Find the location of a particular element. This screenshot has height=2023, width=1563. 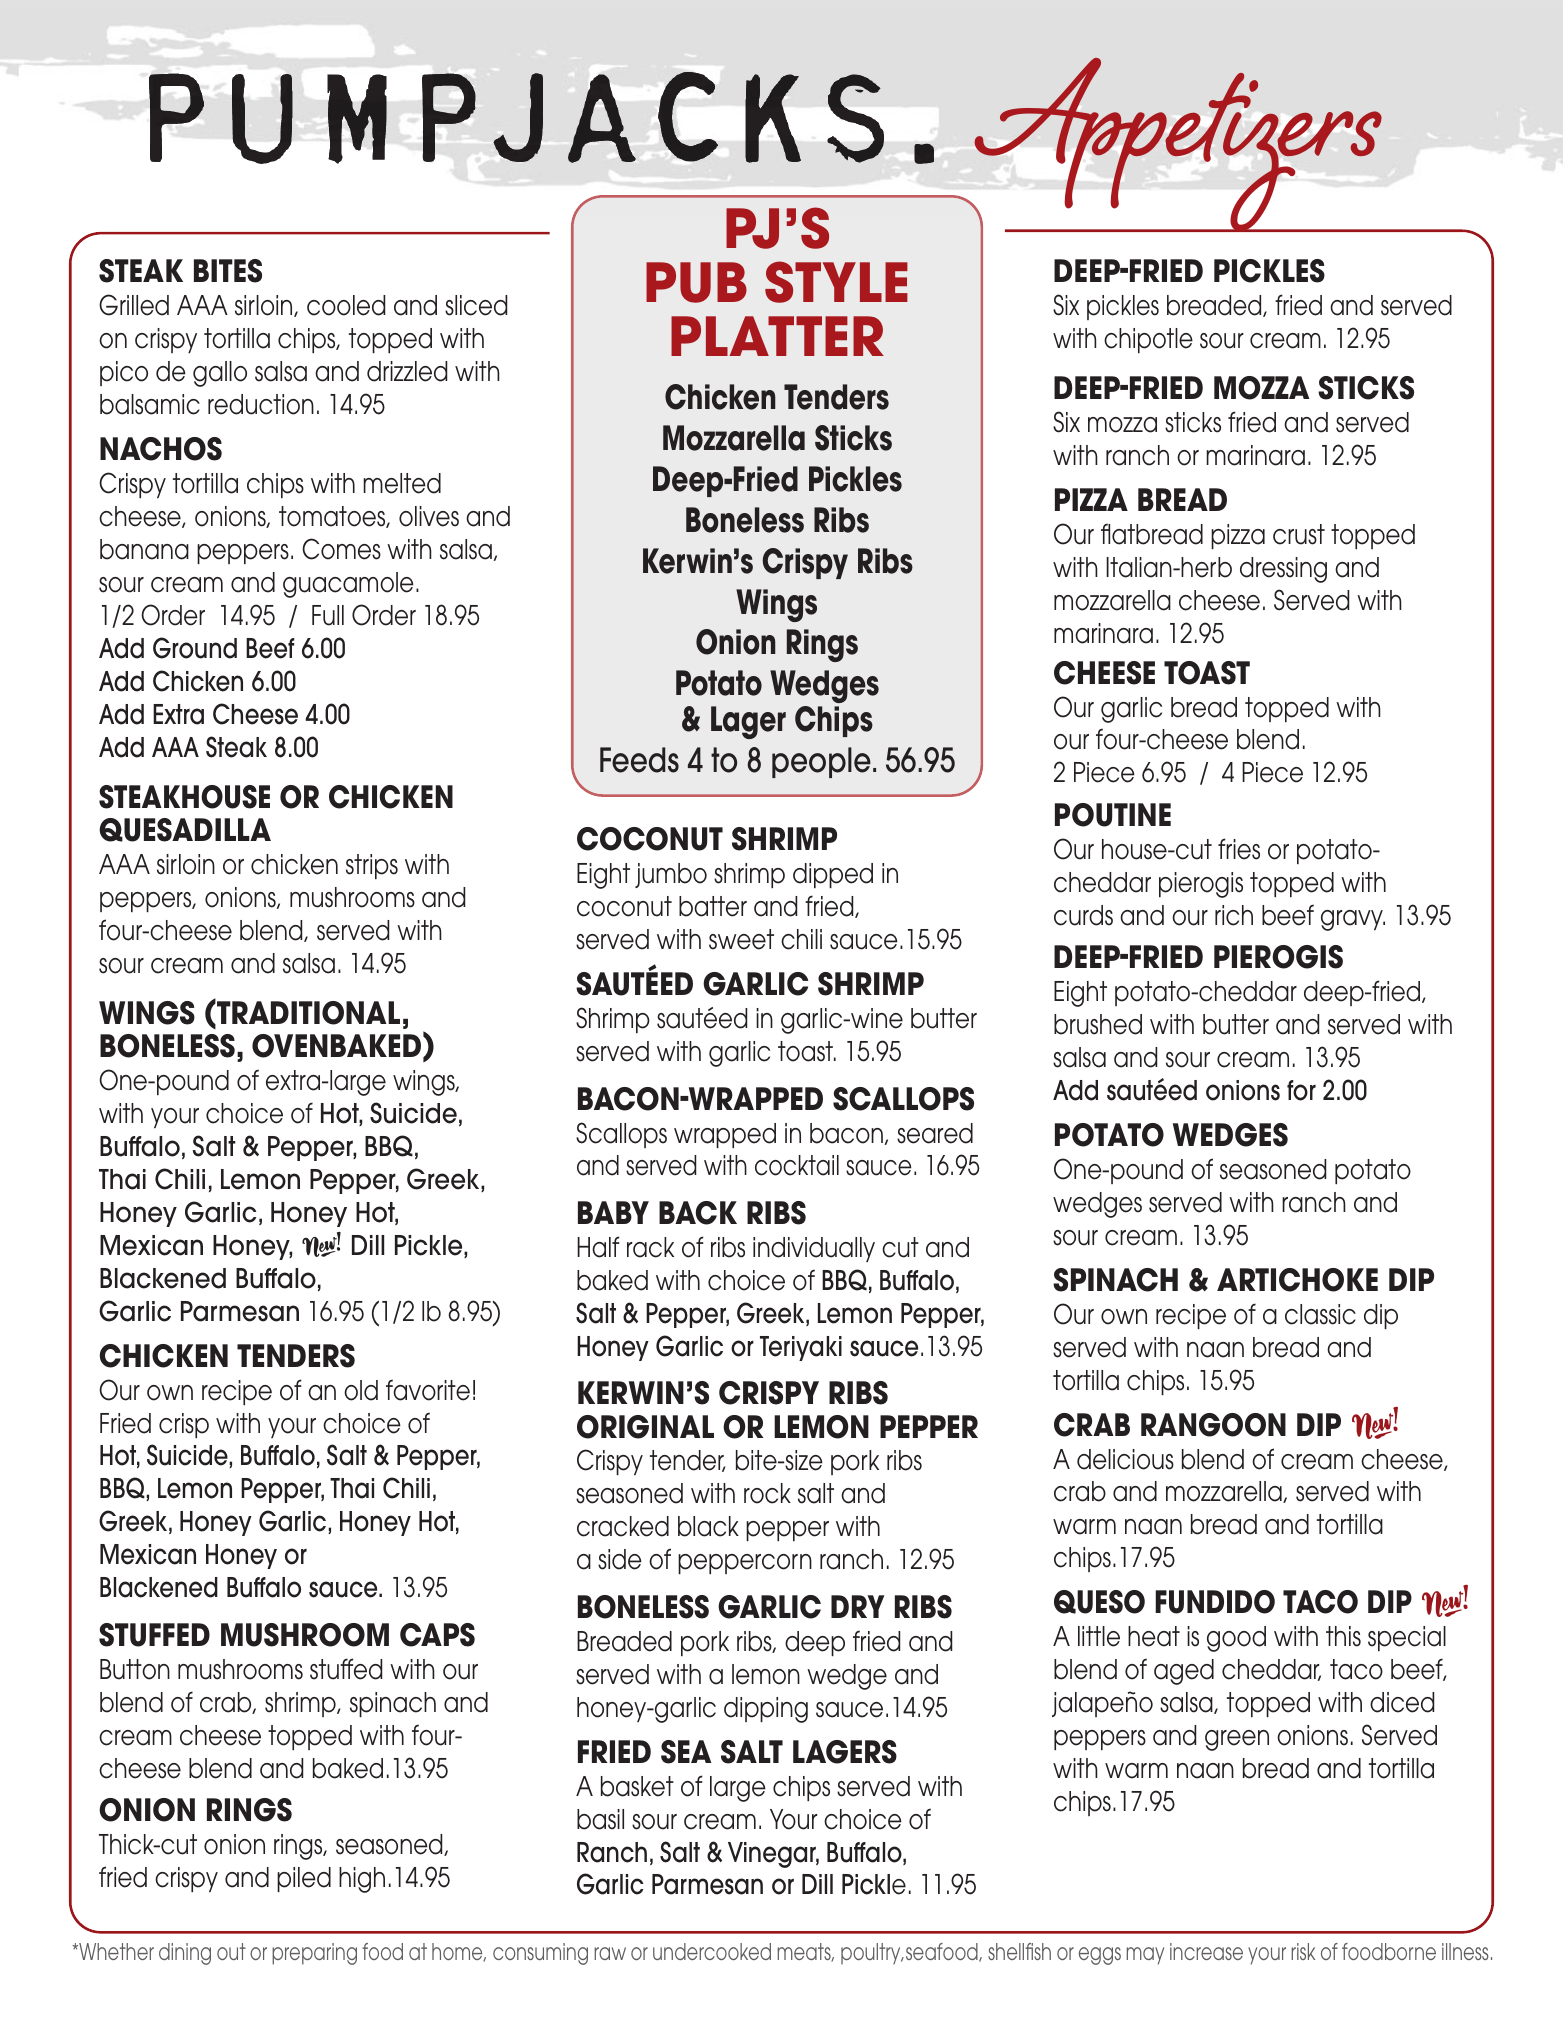

STYLE is located at coordinates (836, 282).
